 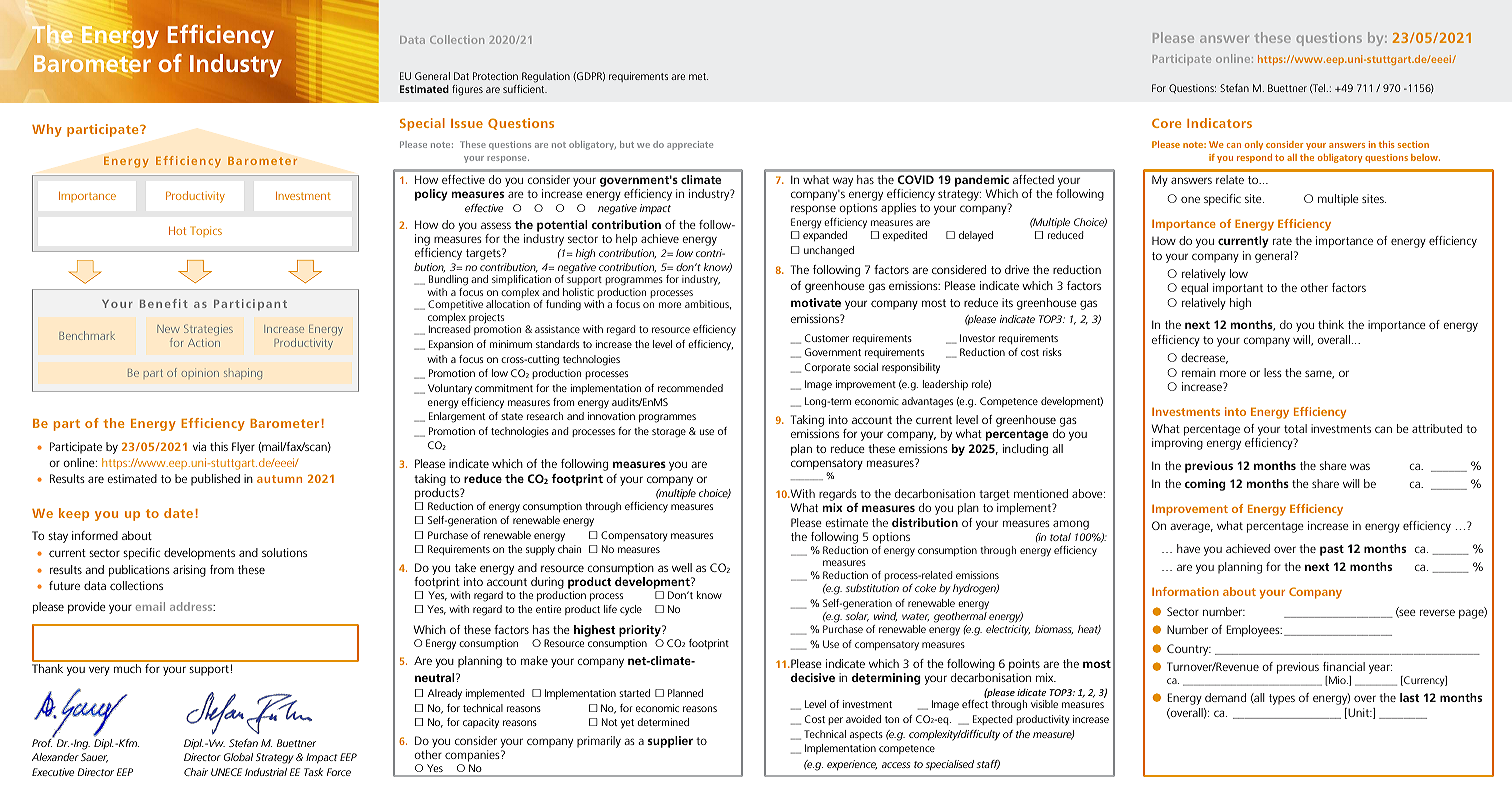 I want to click on less, so click(x=1273, y=372).
